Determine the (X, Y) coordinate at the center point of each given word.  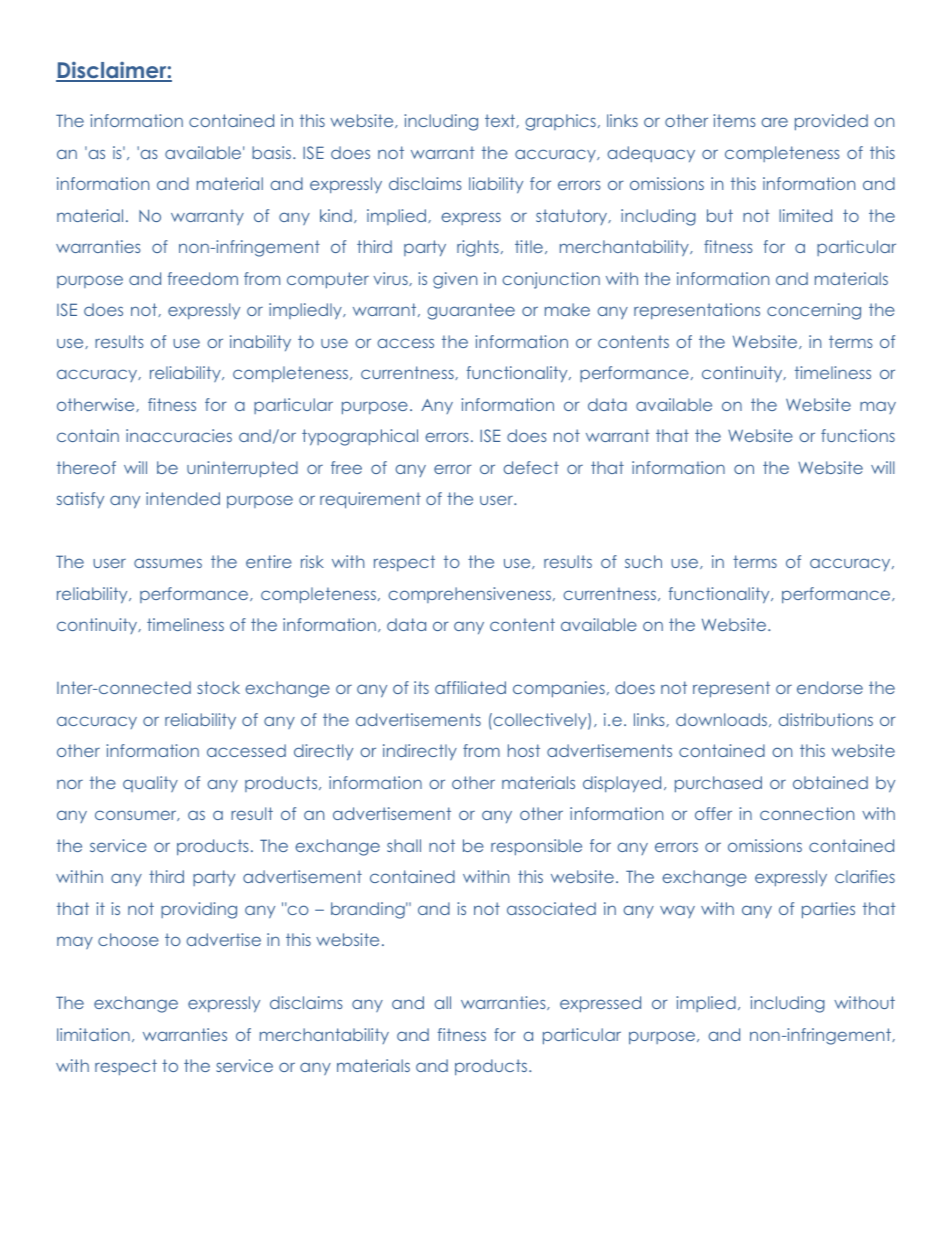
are (774, 122)
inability (260, 343)
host (524, 750)
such (643, 561)
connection (807, 813)
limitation (93, 1034)
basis (271, 152)
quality (150, 784)
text (501, 121)
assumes (168, 563)
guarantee (471, 311)
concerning (814, 311)
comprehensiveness (469, 595)
